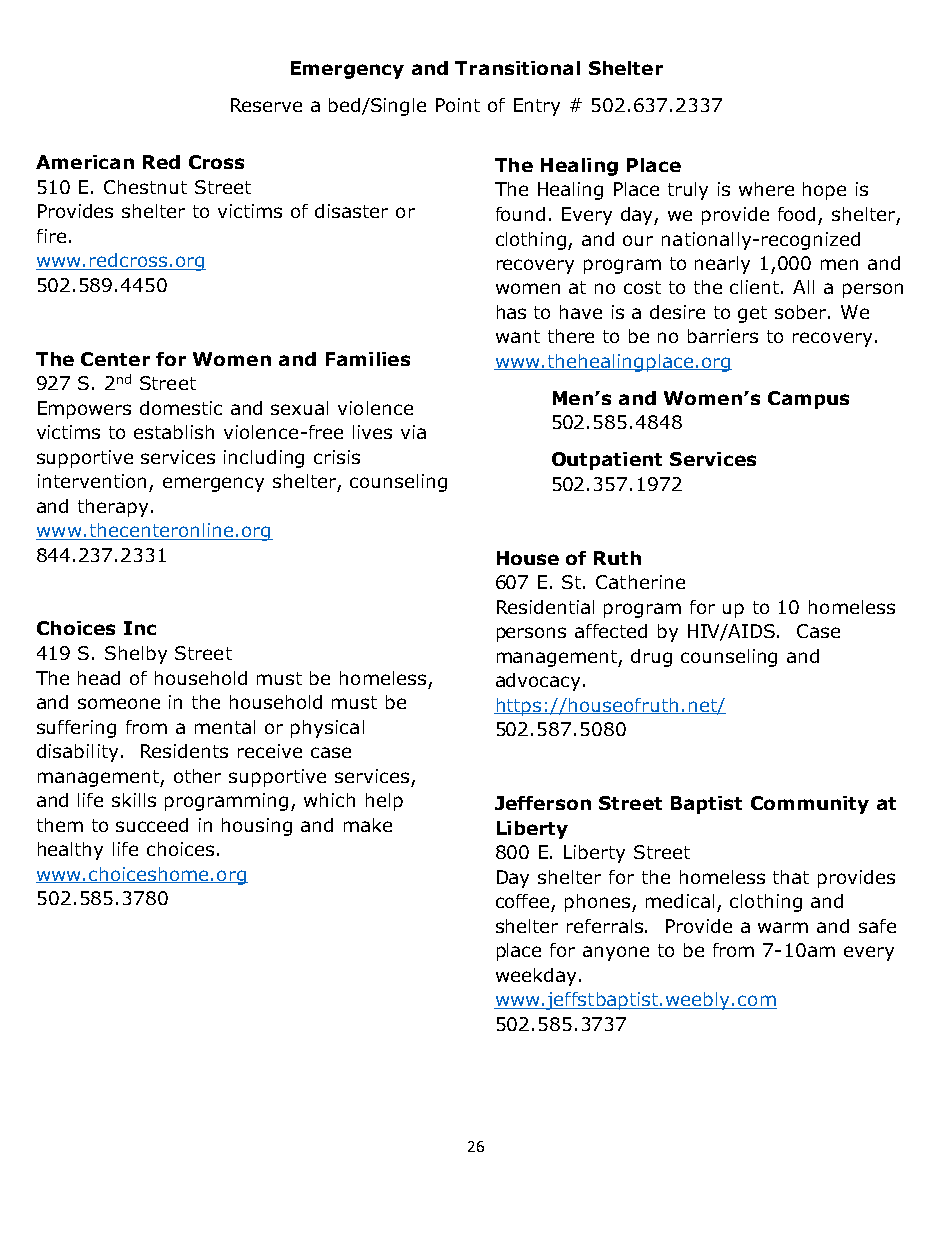 The width and height of the image is (952, 1233). What do you see at coordinates (458, 105) in the image?
I see `Point` at bounding box center [458, 105].
